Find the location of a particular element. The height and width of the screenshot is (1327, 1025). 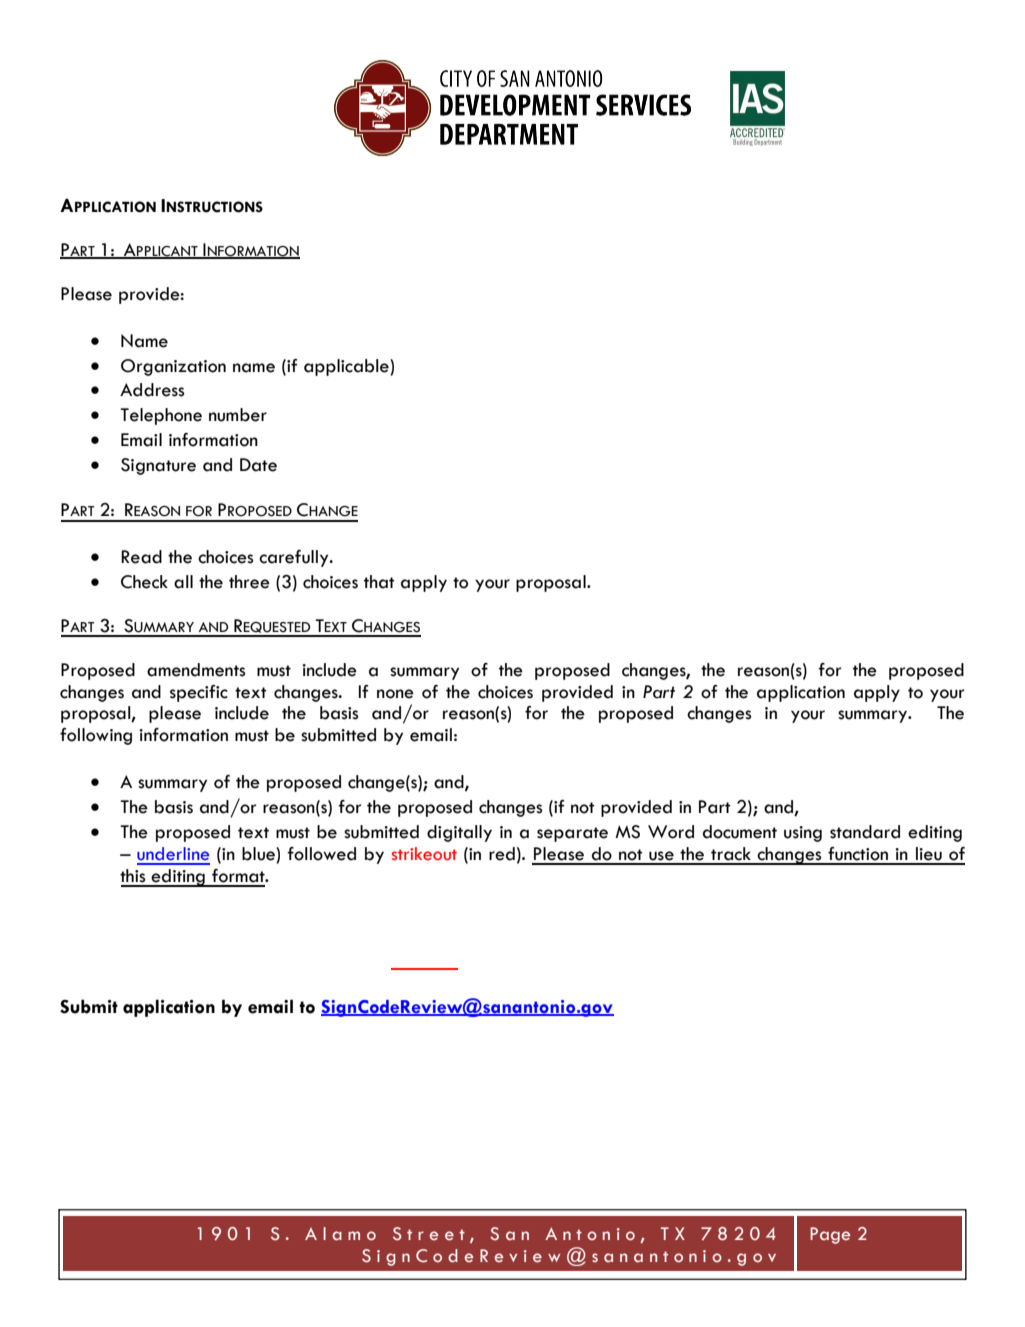

applicable is located at coordinates (347, 367).
